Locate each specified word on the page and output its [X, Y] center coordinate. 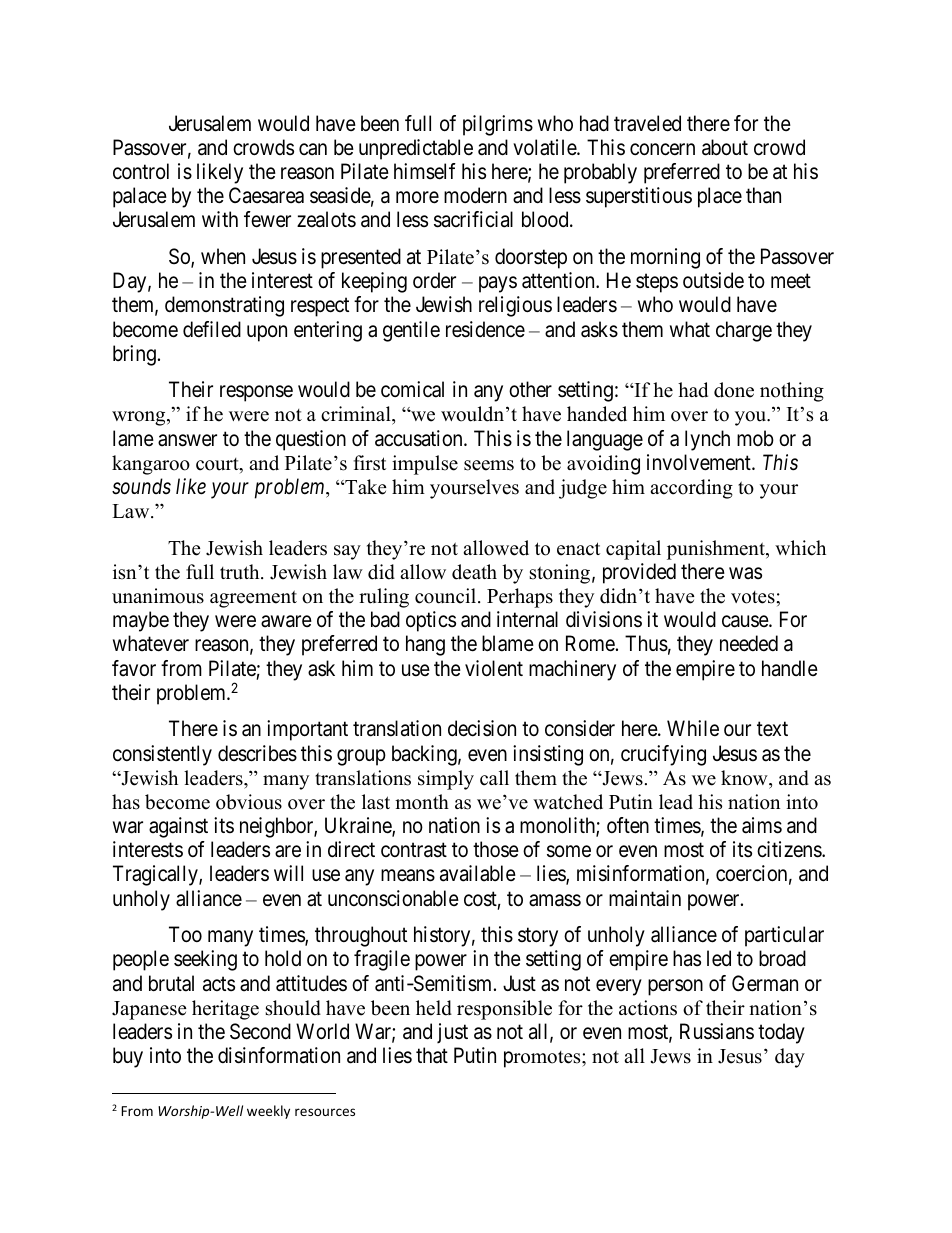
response [256, 394]
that [432, 1055]
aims [762, 825]
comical [412, 389]
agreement [253, 599]
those [496, 849]
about [725, 147]
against [178, 827]
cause [746, 622]
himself [425, 171]
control [141, 171]
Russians [717, 1031]
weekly [268, 1112]
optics [431, 621]
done [734, 390]
